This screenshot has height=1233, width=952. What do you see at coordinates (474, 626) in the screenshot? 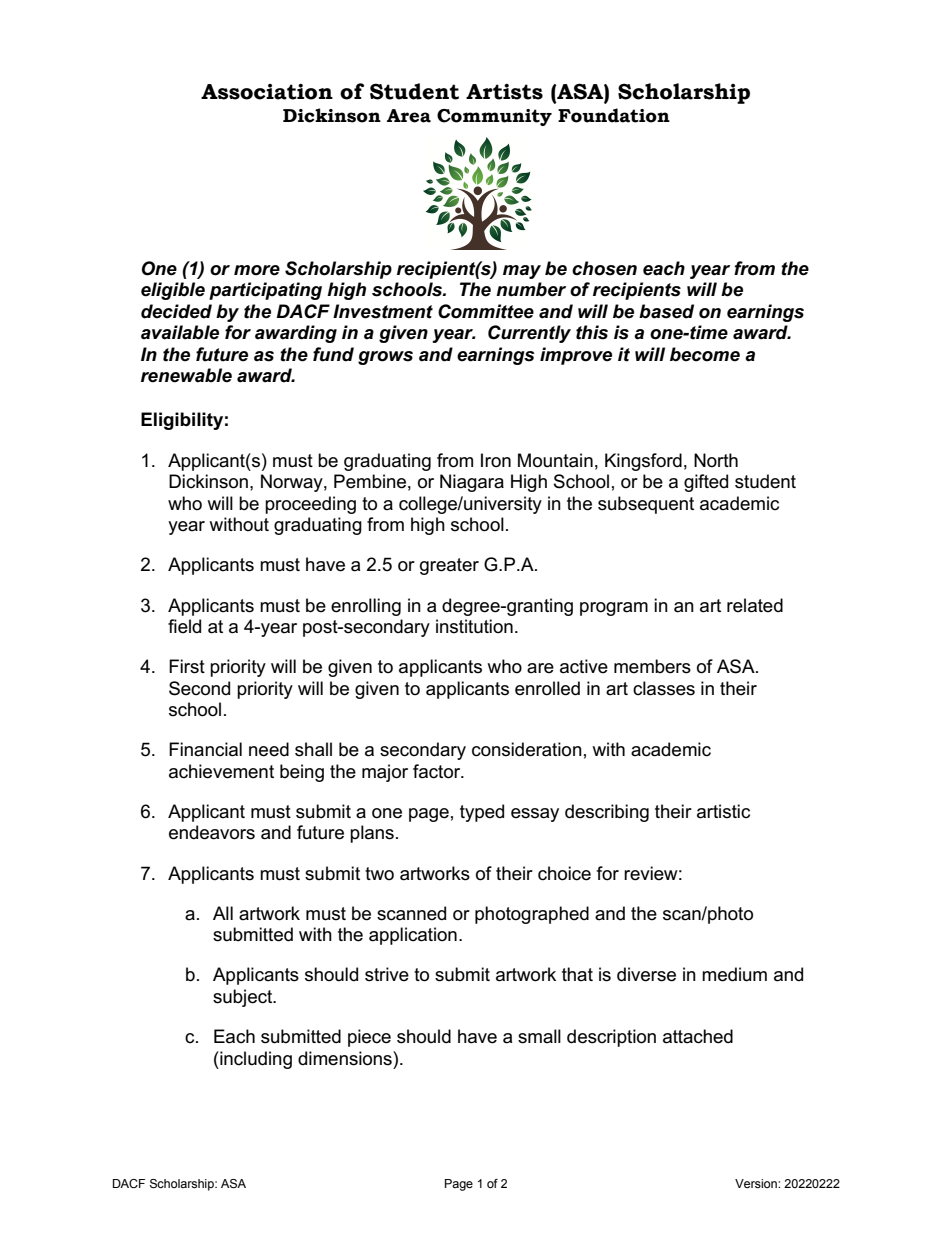
I see `institution` at bounding box center [474, 626].
